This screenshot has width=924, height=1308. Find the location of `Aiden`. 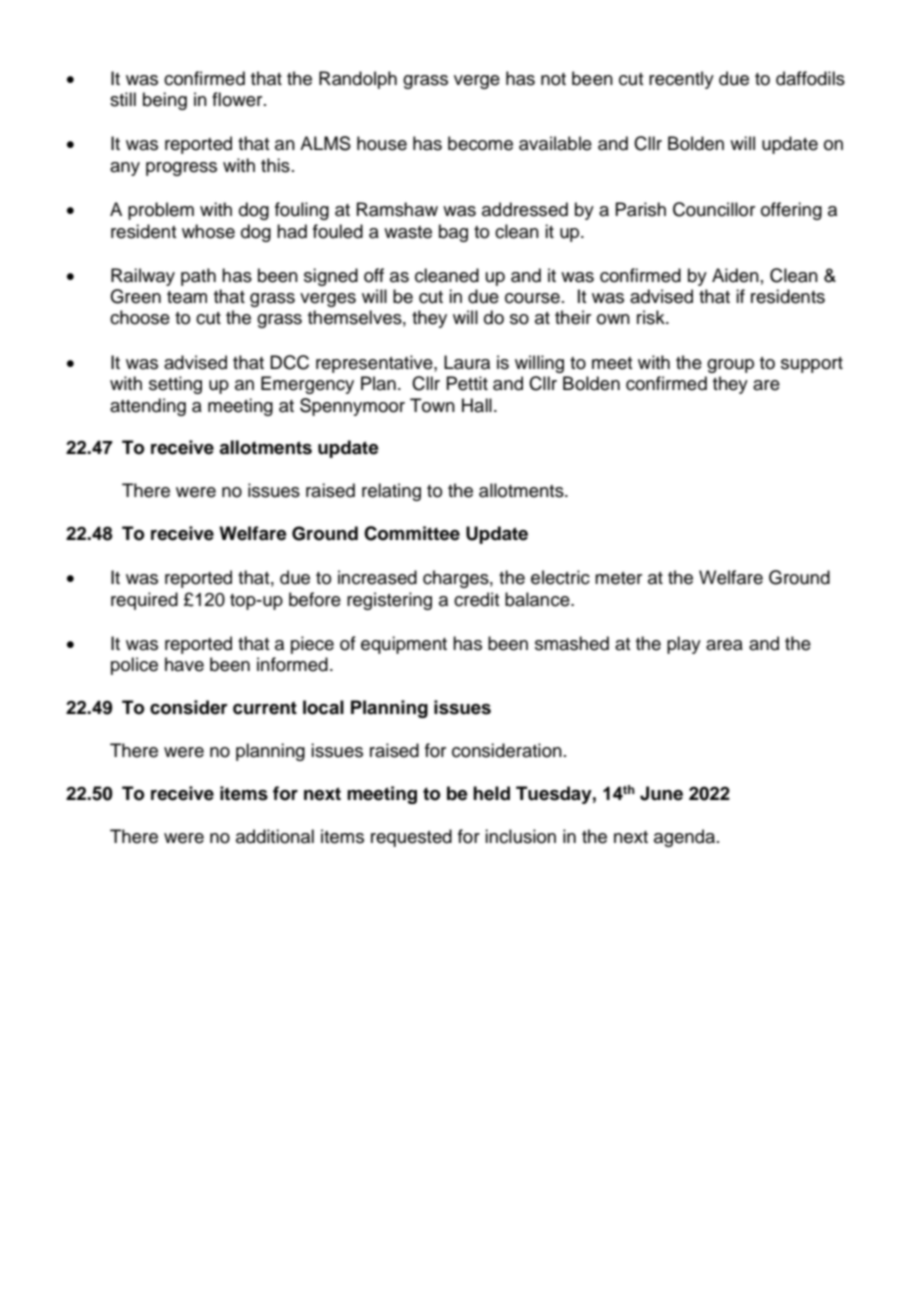

Aiden is located at coordinates (735, 275).
